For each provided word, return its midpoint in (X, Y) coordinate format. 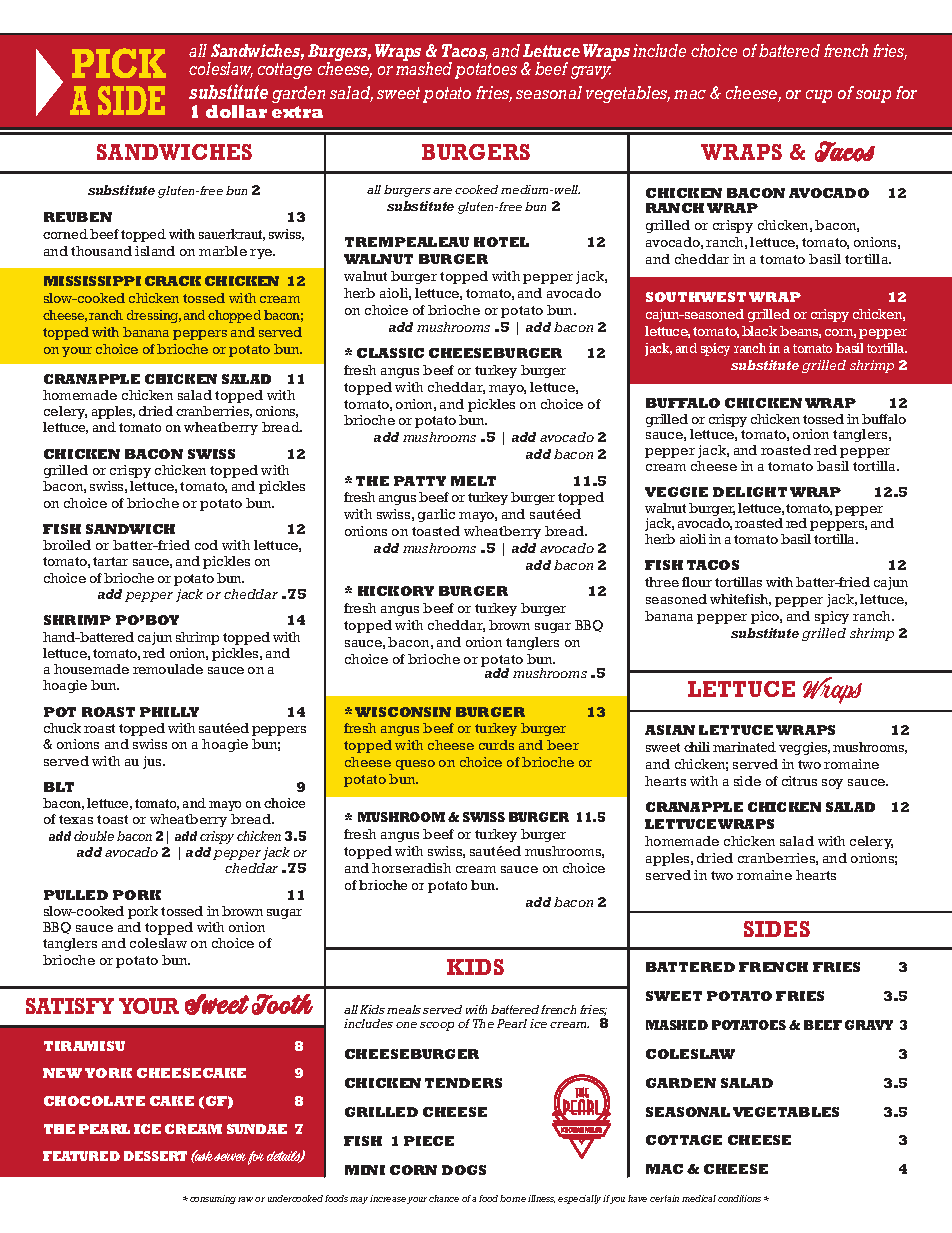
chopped (234, 316)
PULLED (76, 895)
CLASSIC (390, 353)
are (442, 191)
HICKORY (396, 591)
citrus (799, 781)
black (759, 331)
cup (819, 96)
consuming (213, 1199)
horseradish (411, 868)
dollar (236, 111)
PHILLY (169, 712)
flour (697, 582)
